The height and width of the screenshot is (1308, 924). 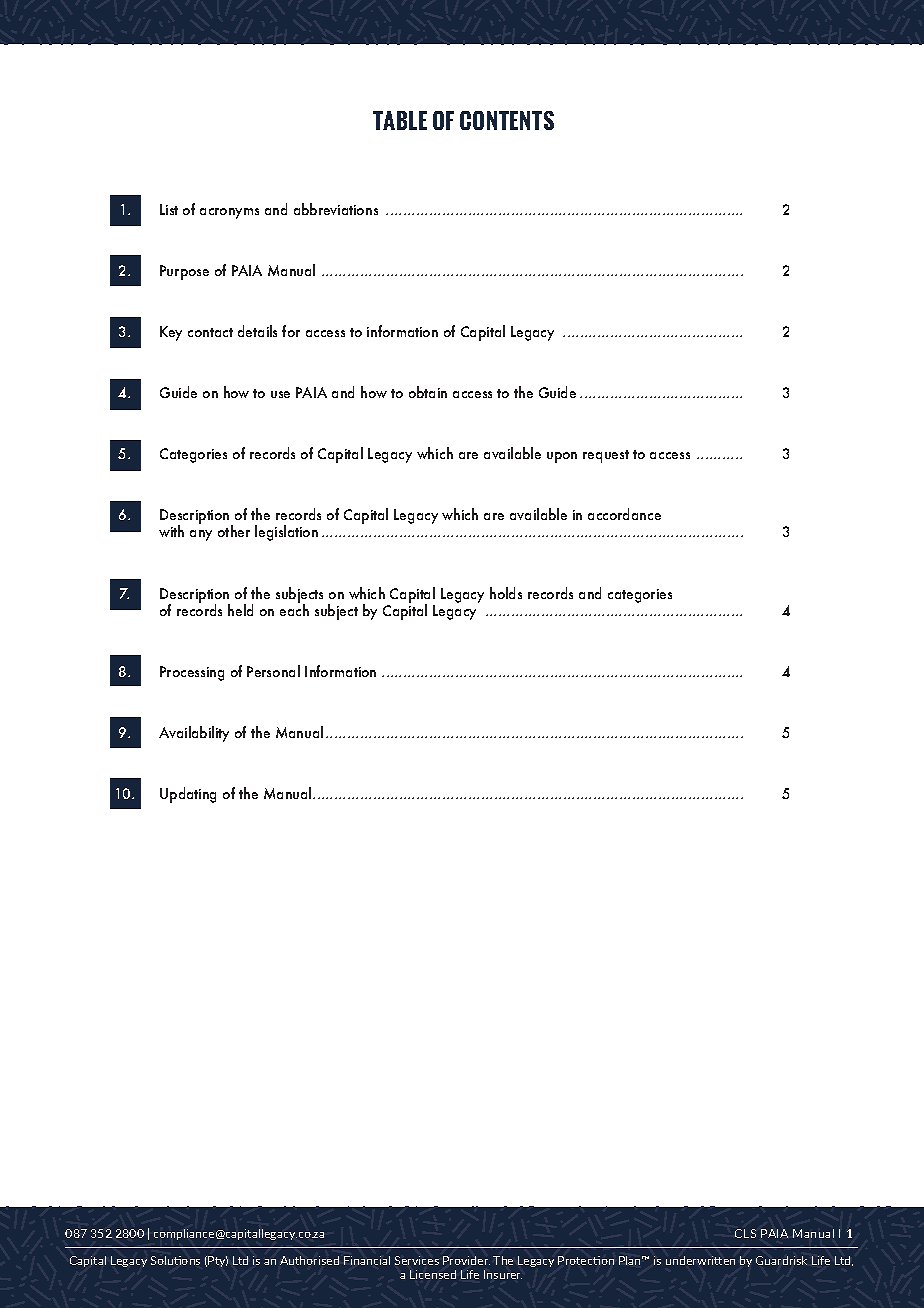 What do you see at coordinates (507, 120) in the screenshot?
I see `CONTENTS` at bounding box center [507, 120].
